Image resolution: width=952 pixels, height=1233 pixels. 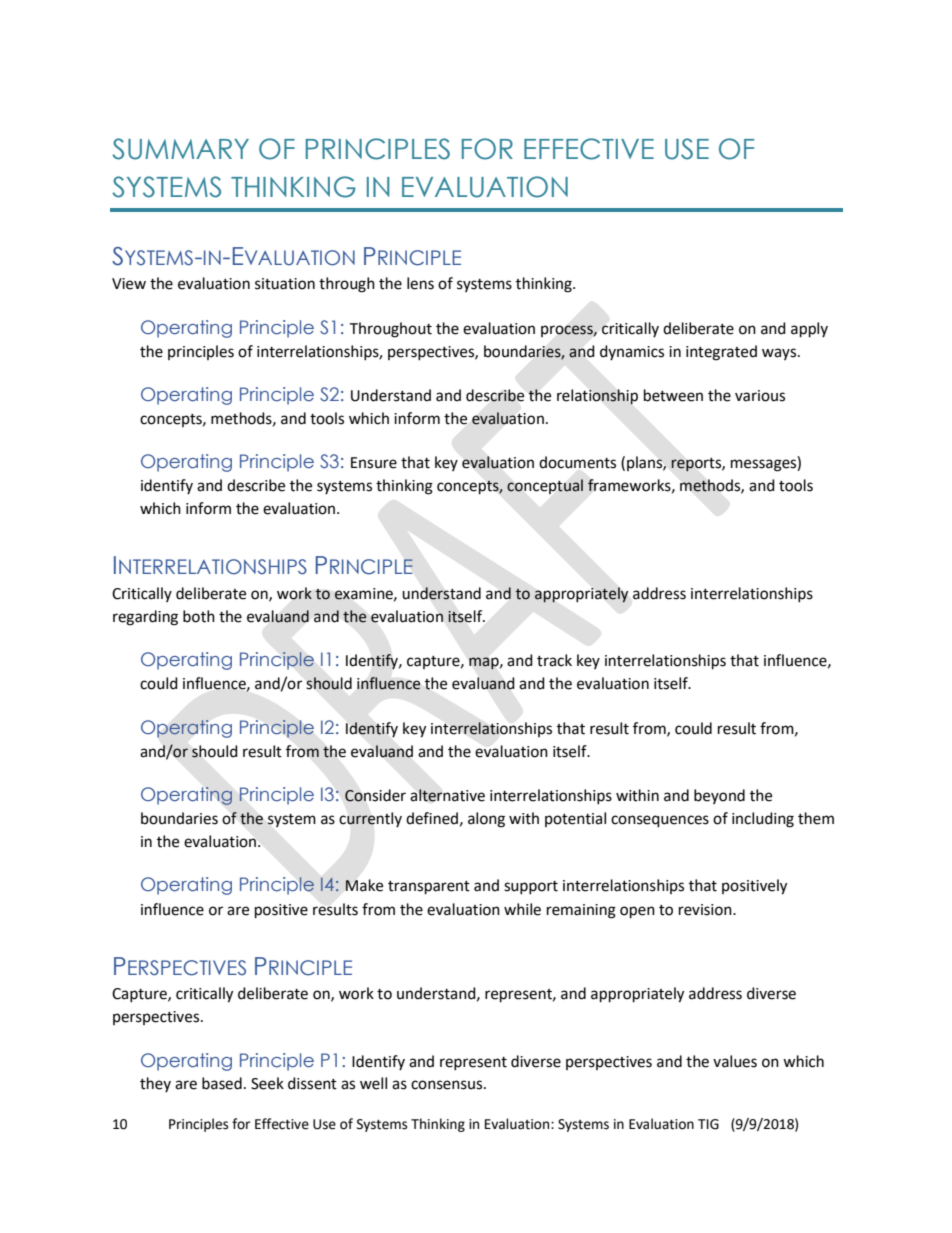 What do you see at coordinates (554, 660) in the screenshot?
I see `track` at bounding box center [554, 660].
